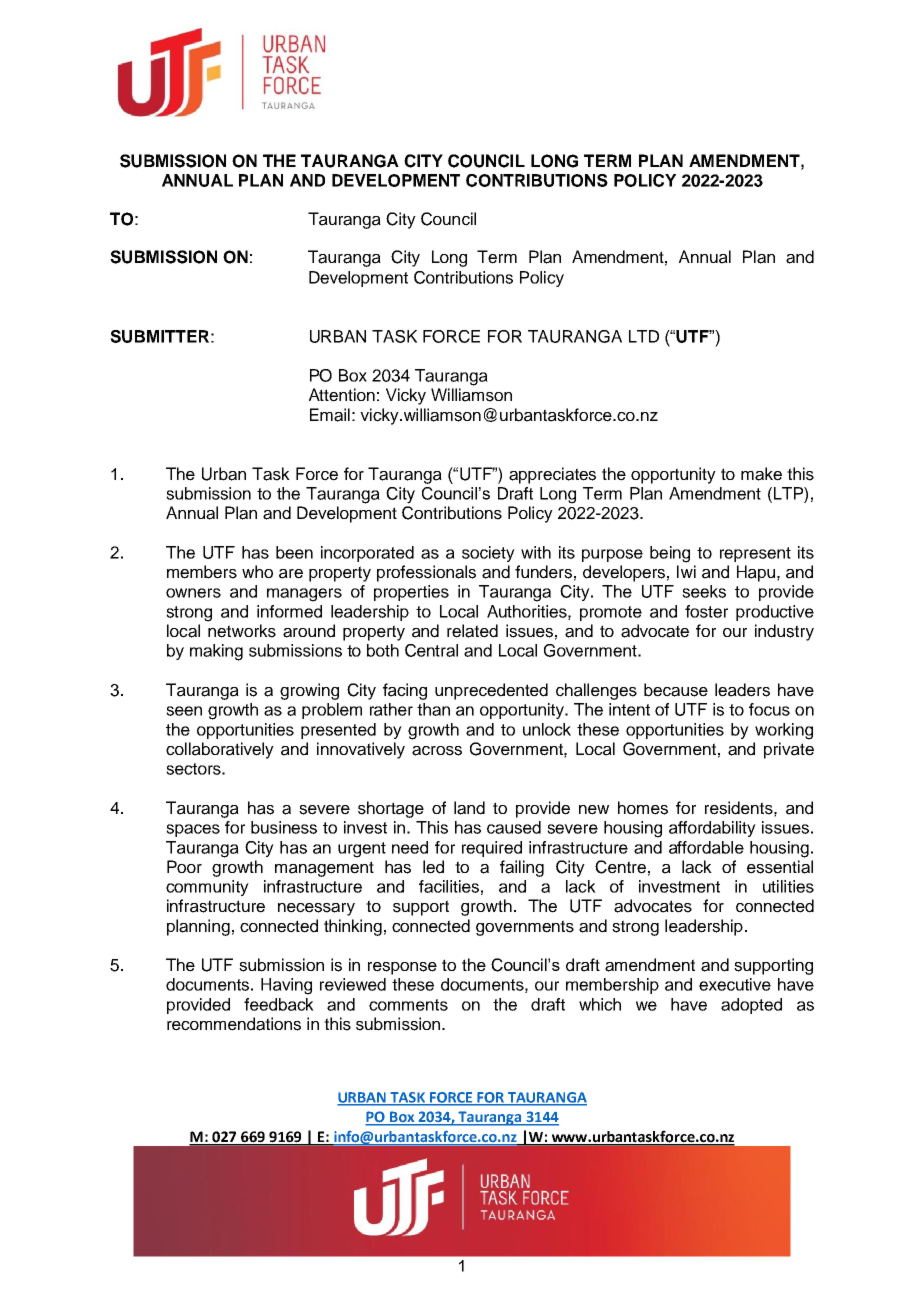 The height and width of the screenshot is (1308, 924). What do you see at coordinates (234, 1024) in the screenshot?
I see `recommendations` at bounding box center [234, 1024].
